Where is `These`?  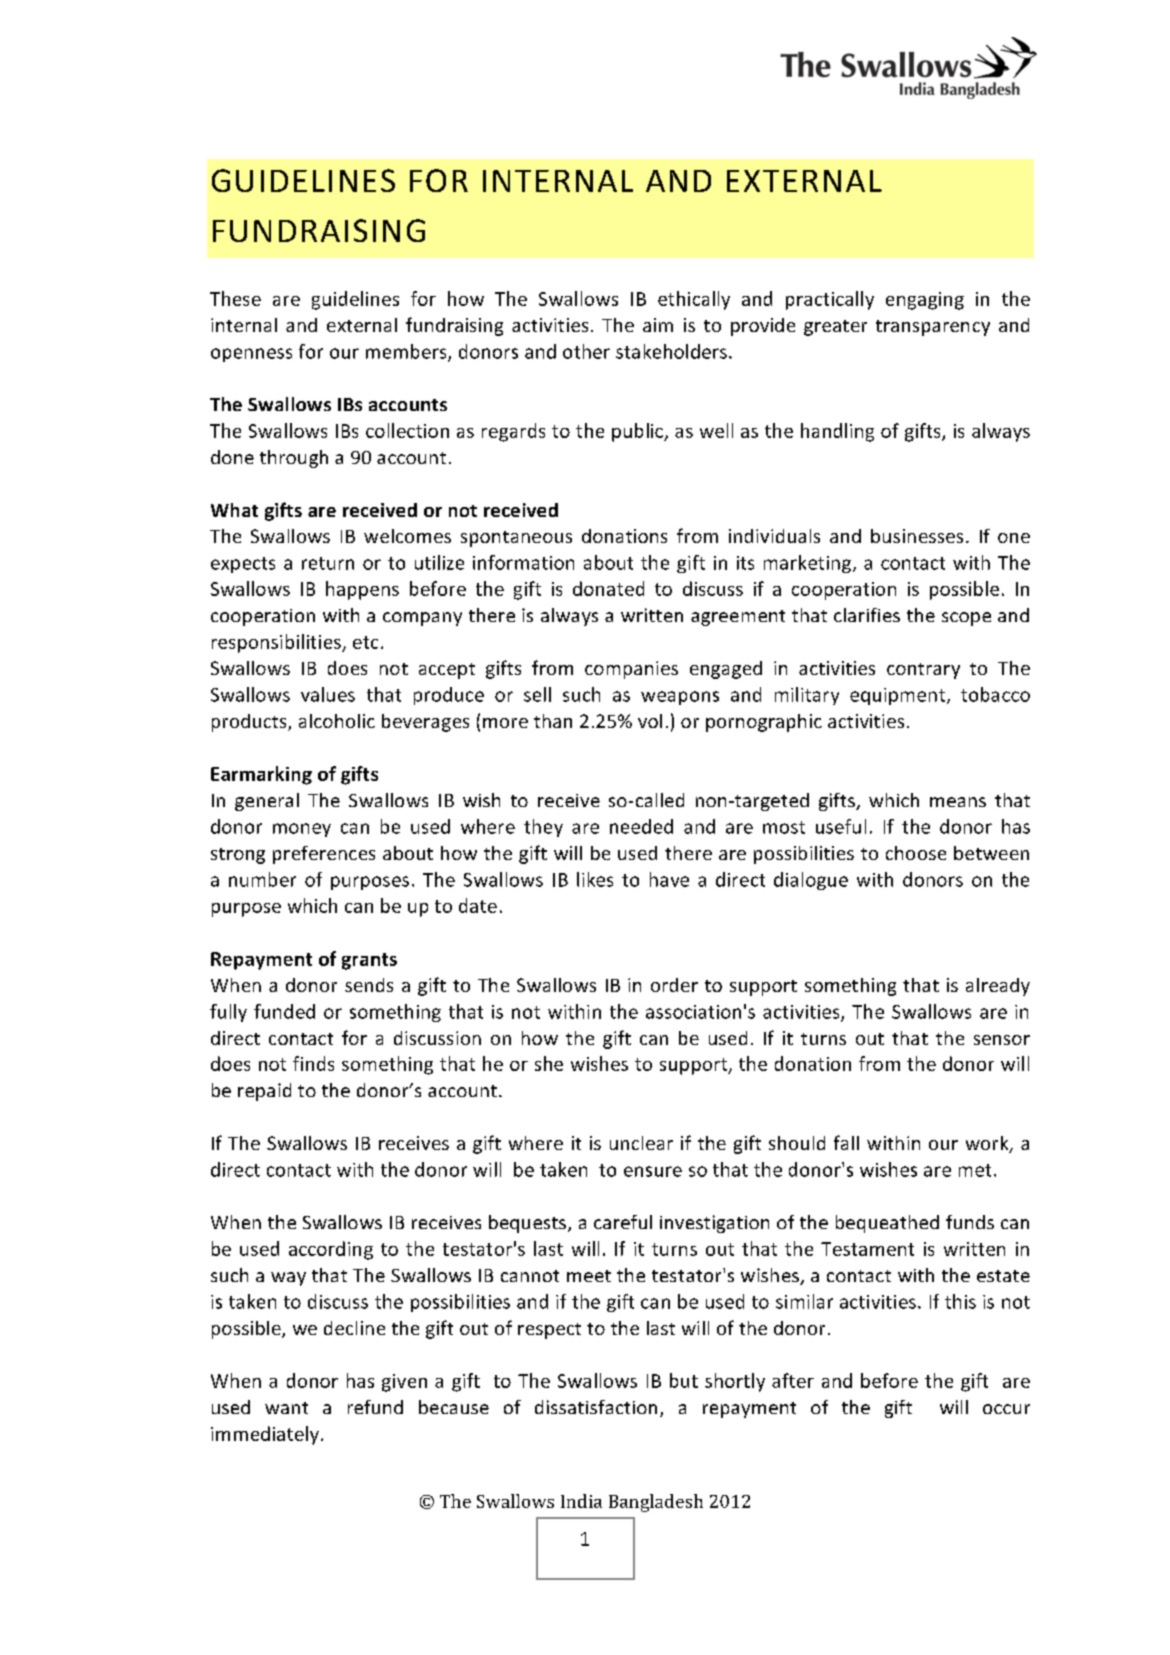
These is located at coordinates (235, 298).
